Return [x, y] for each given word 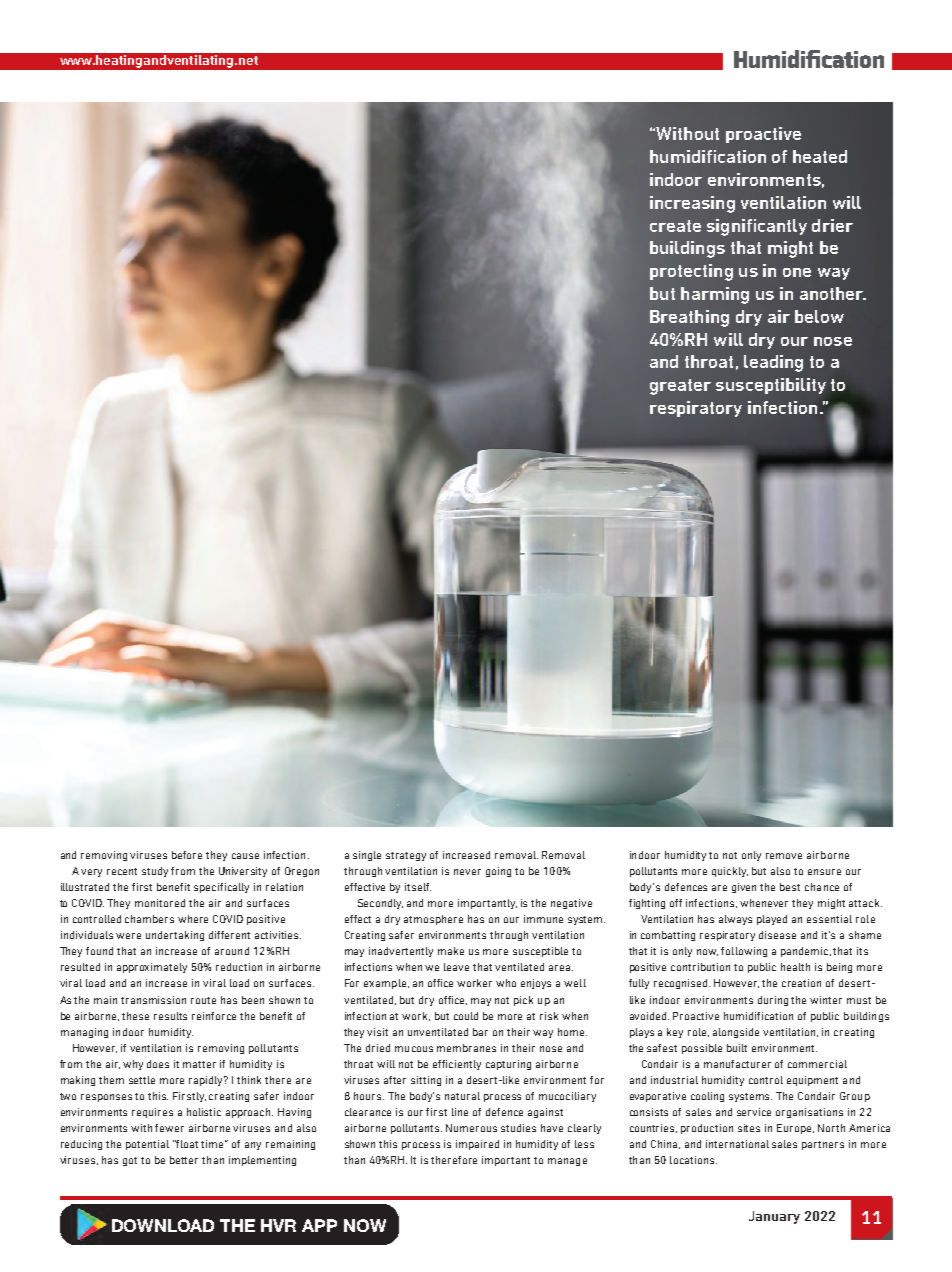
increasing [692, 204]
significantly [757, 227]
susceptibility [771, 386]
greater [680, 387]
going [498, 872]
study [155, 872]
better [184, 1160]
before [187, 855]
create [675, 226]
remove [784, 856]
